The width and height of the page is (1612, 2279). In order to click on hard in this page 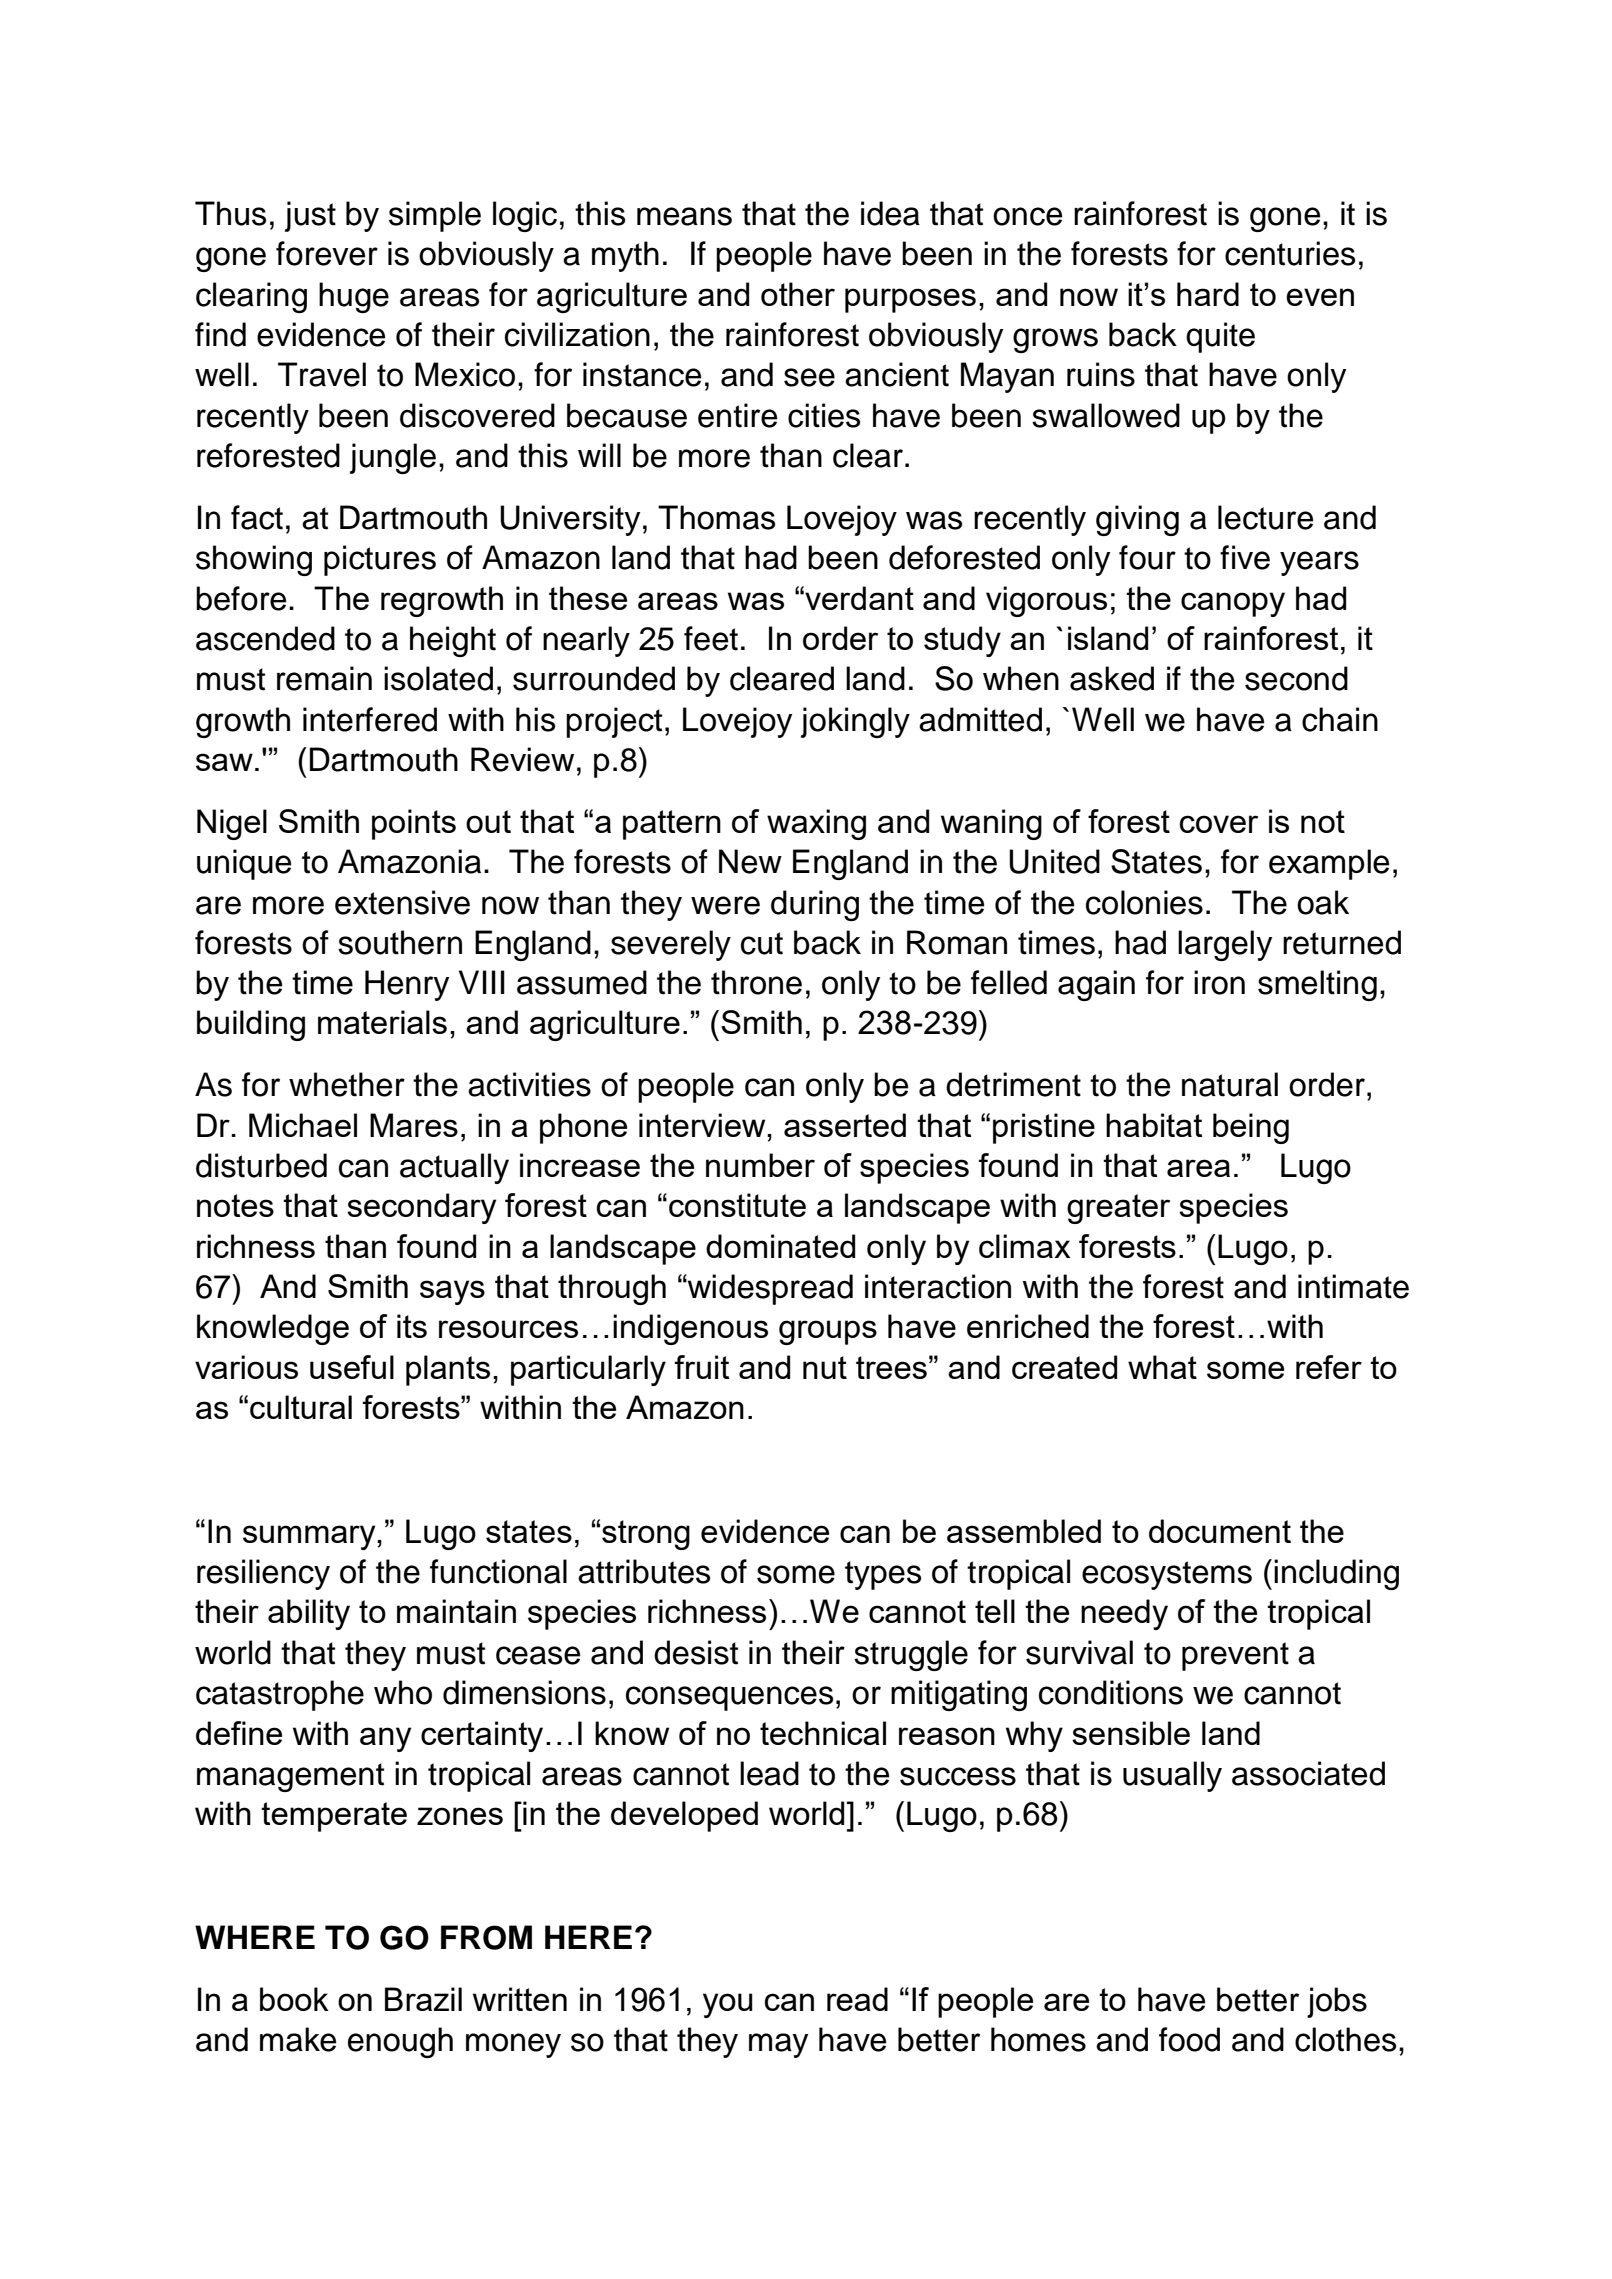, I will do `click(1208, 294)`.
